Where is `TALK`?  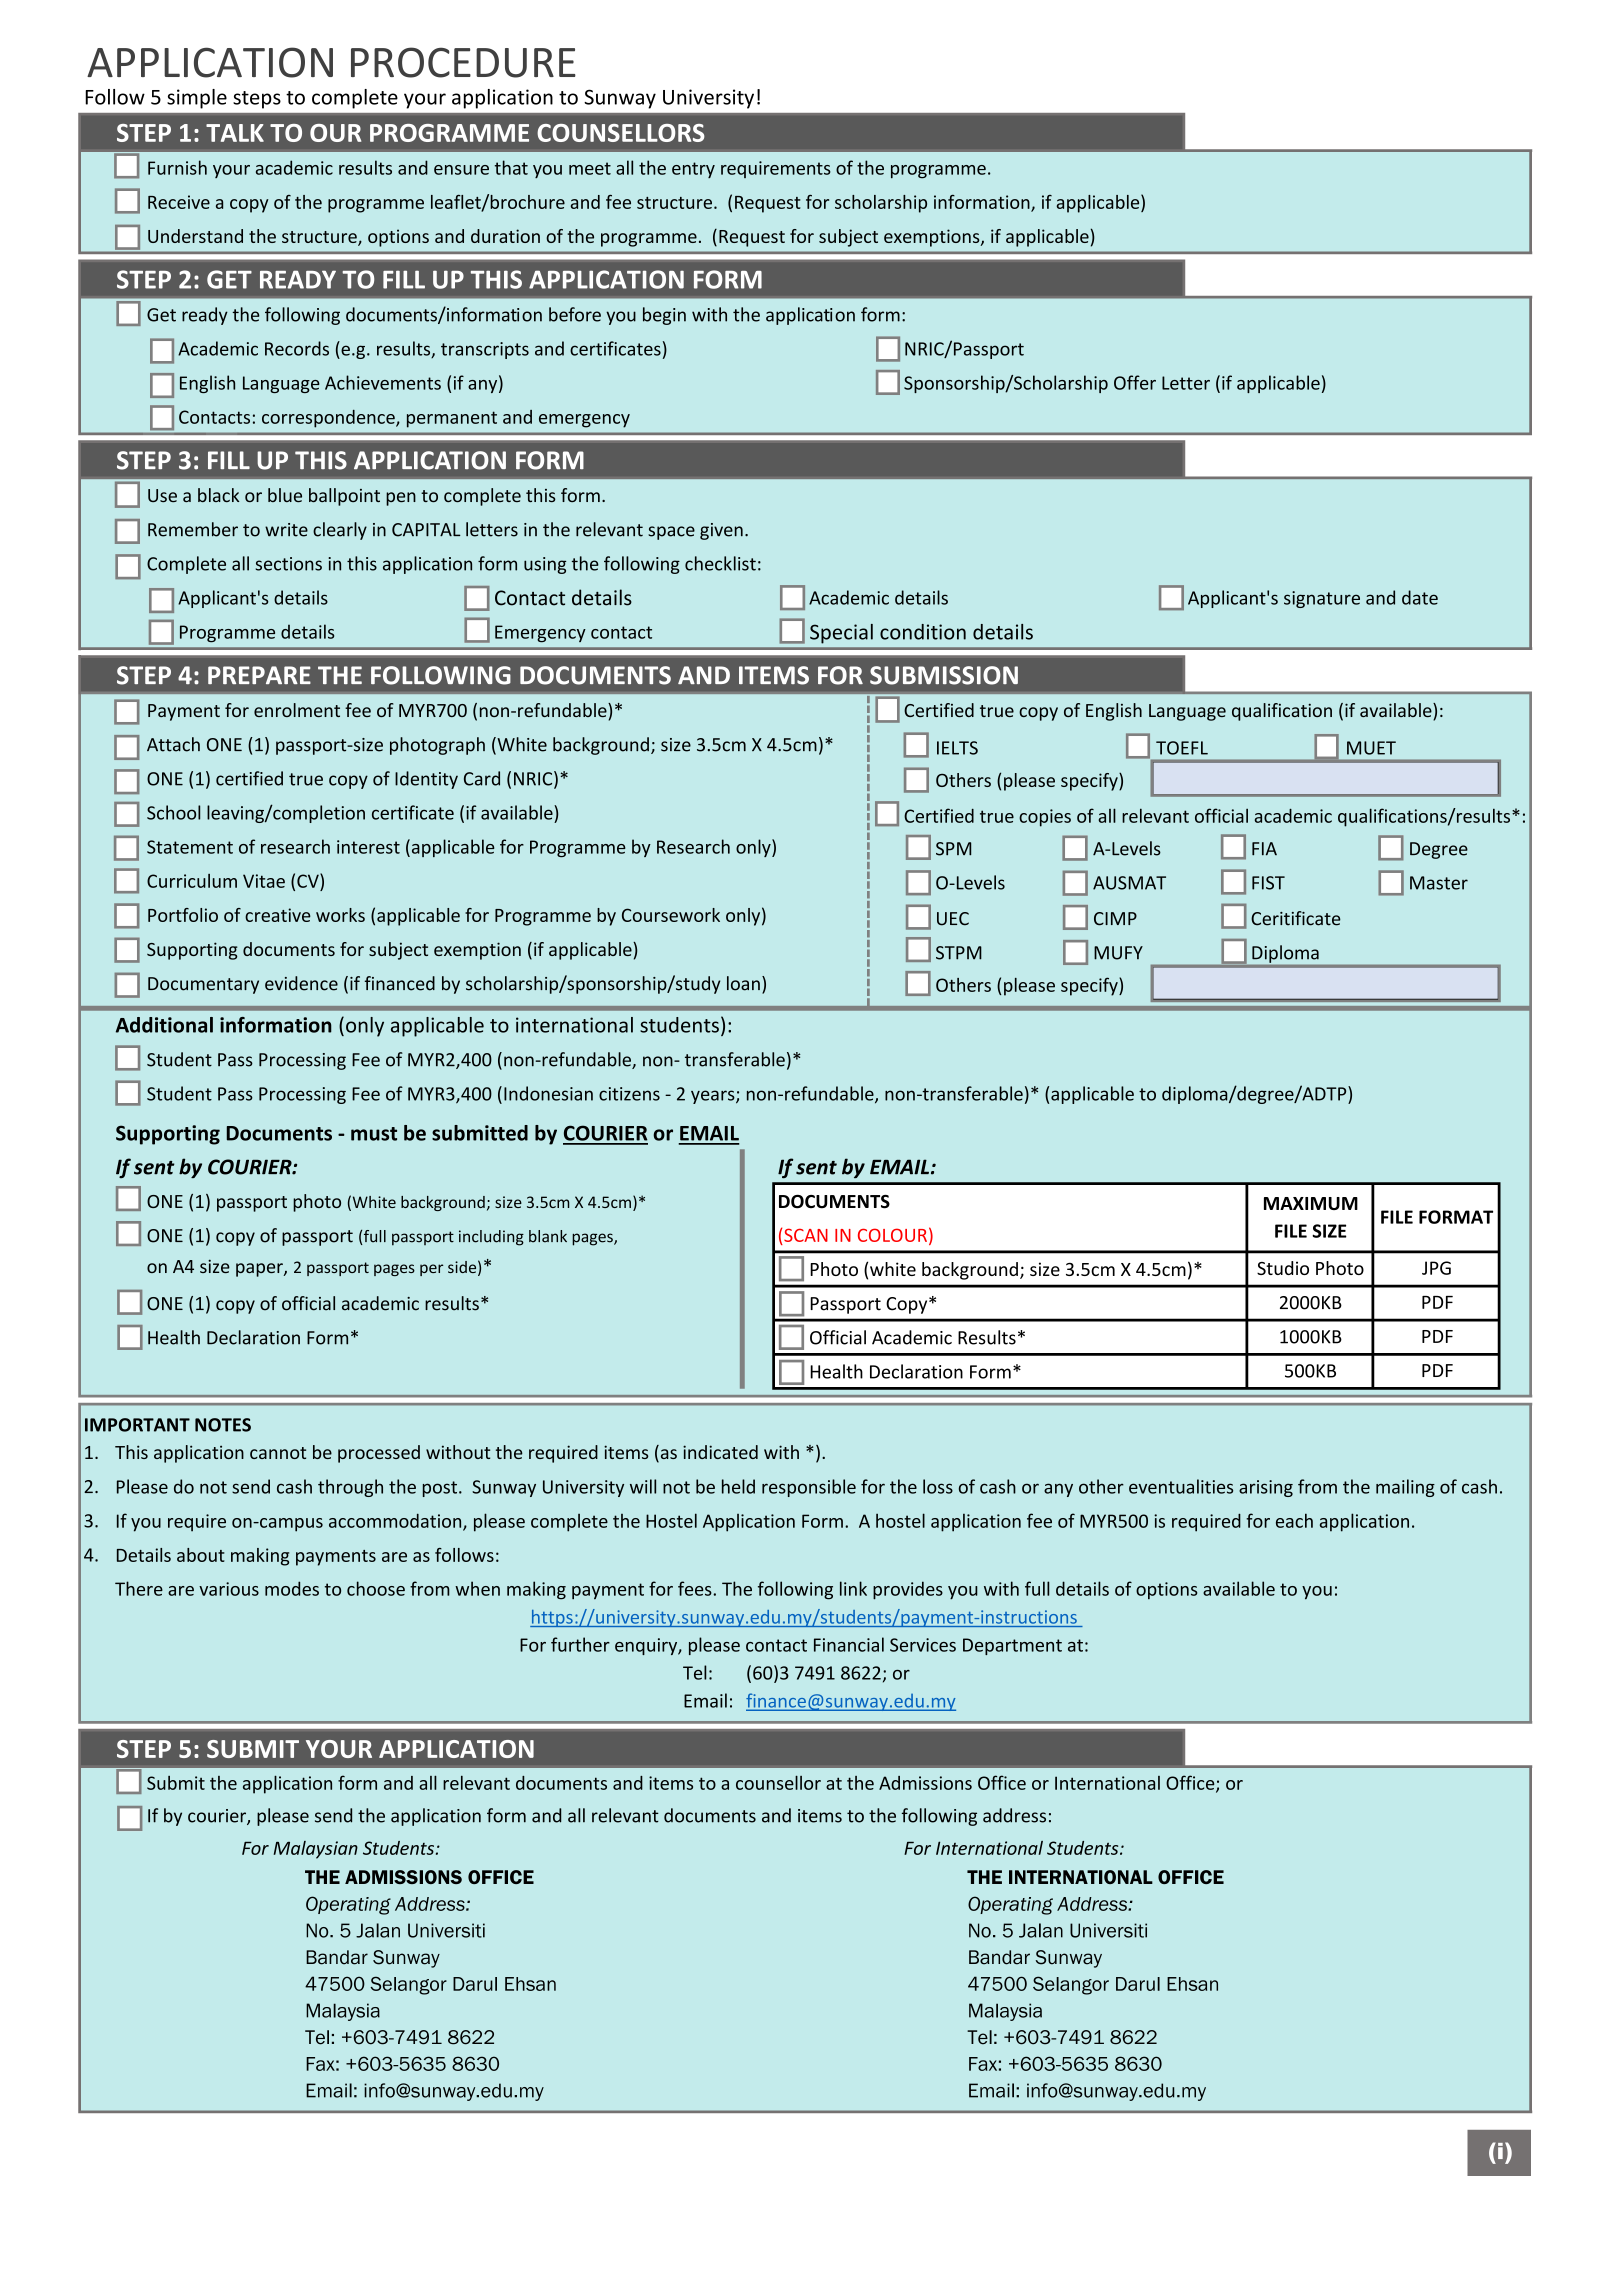
TALK is located at coordinates (235, 133).
